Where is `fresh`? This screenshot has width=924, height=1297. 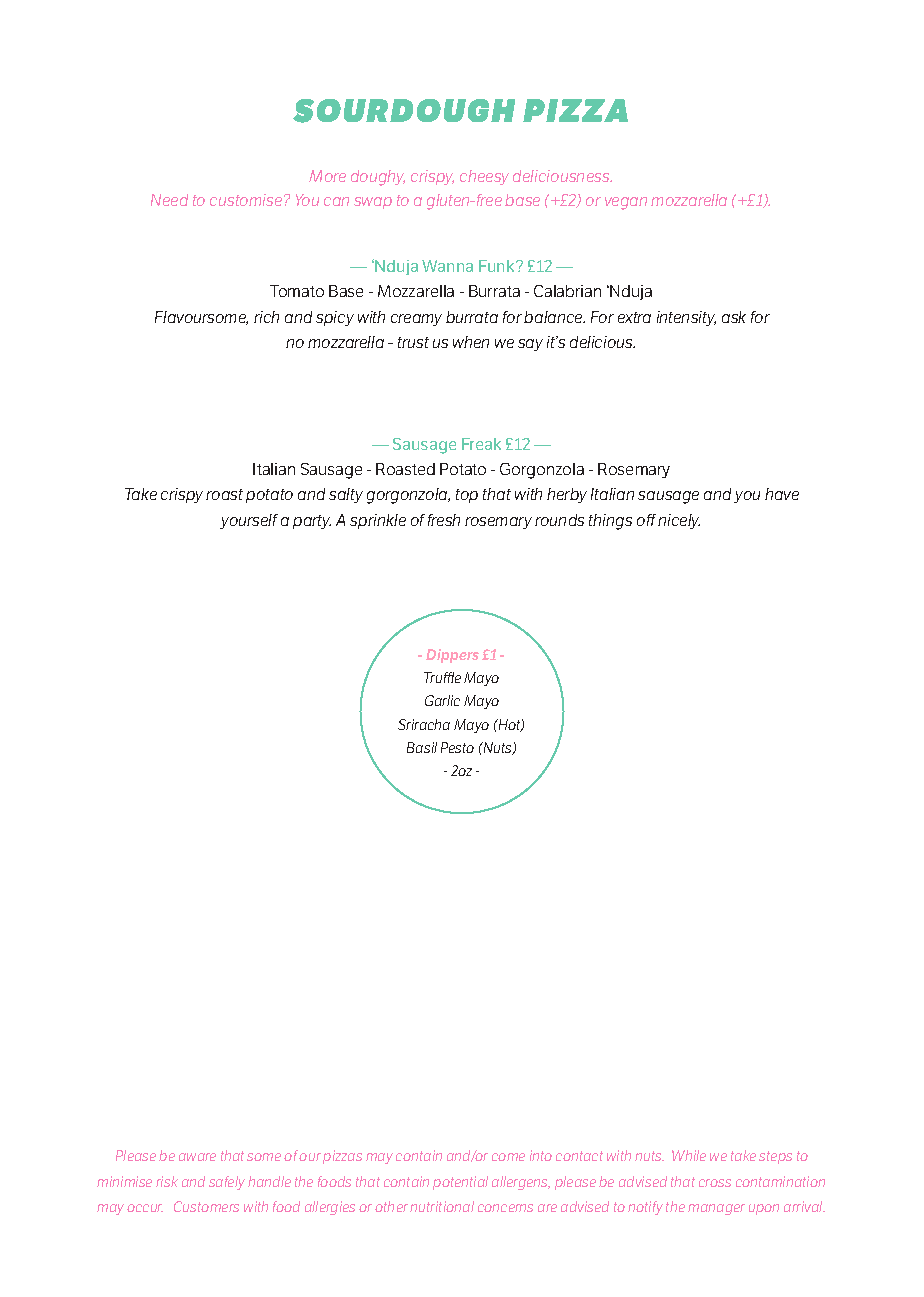
fresh is located at coordinates (444, 520).
